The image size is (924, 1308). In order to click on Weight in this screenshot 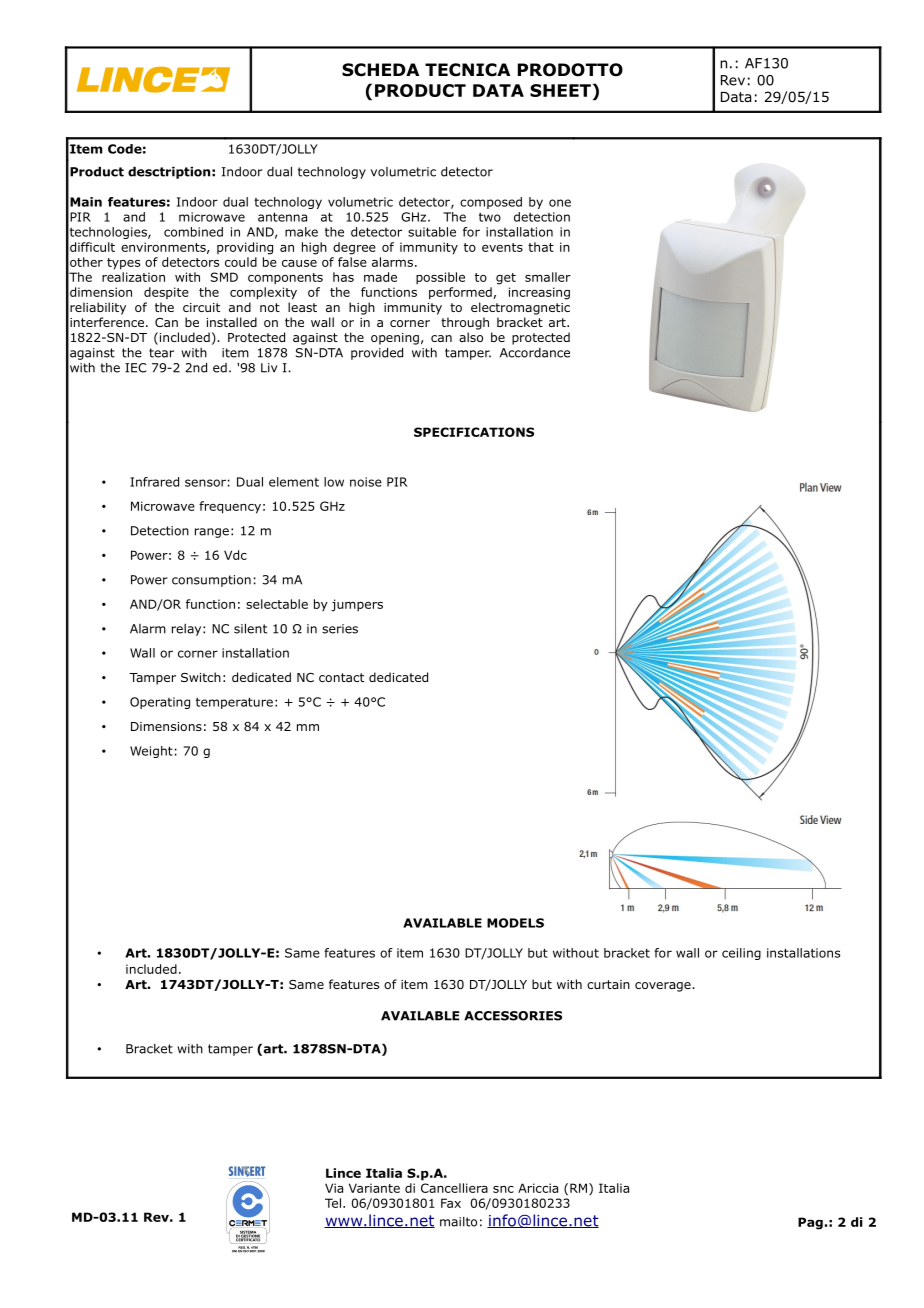, I will do `click(151, 752)`.
